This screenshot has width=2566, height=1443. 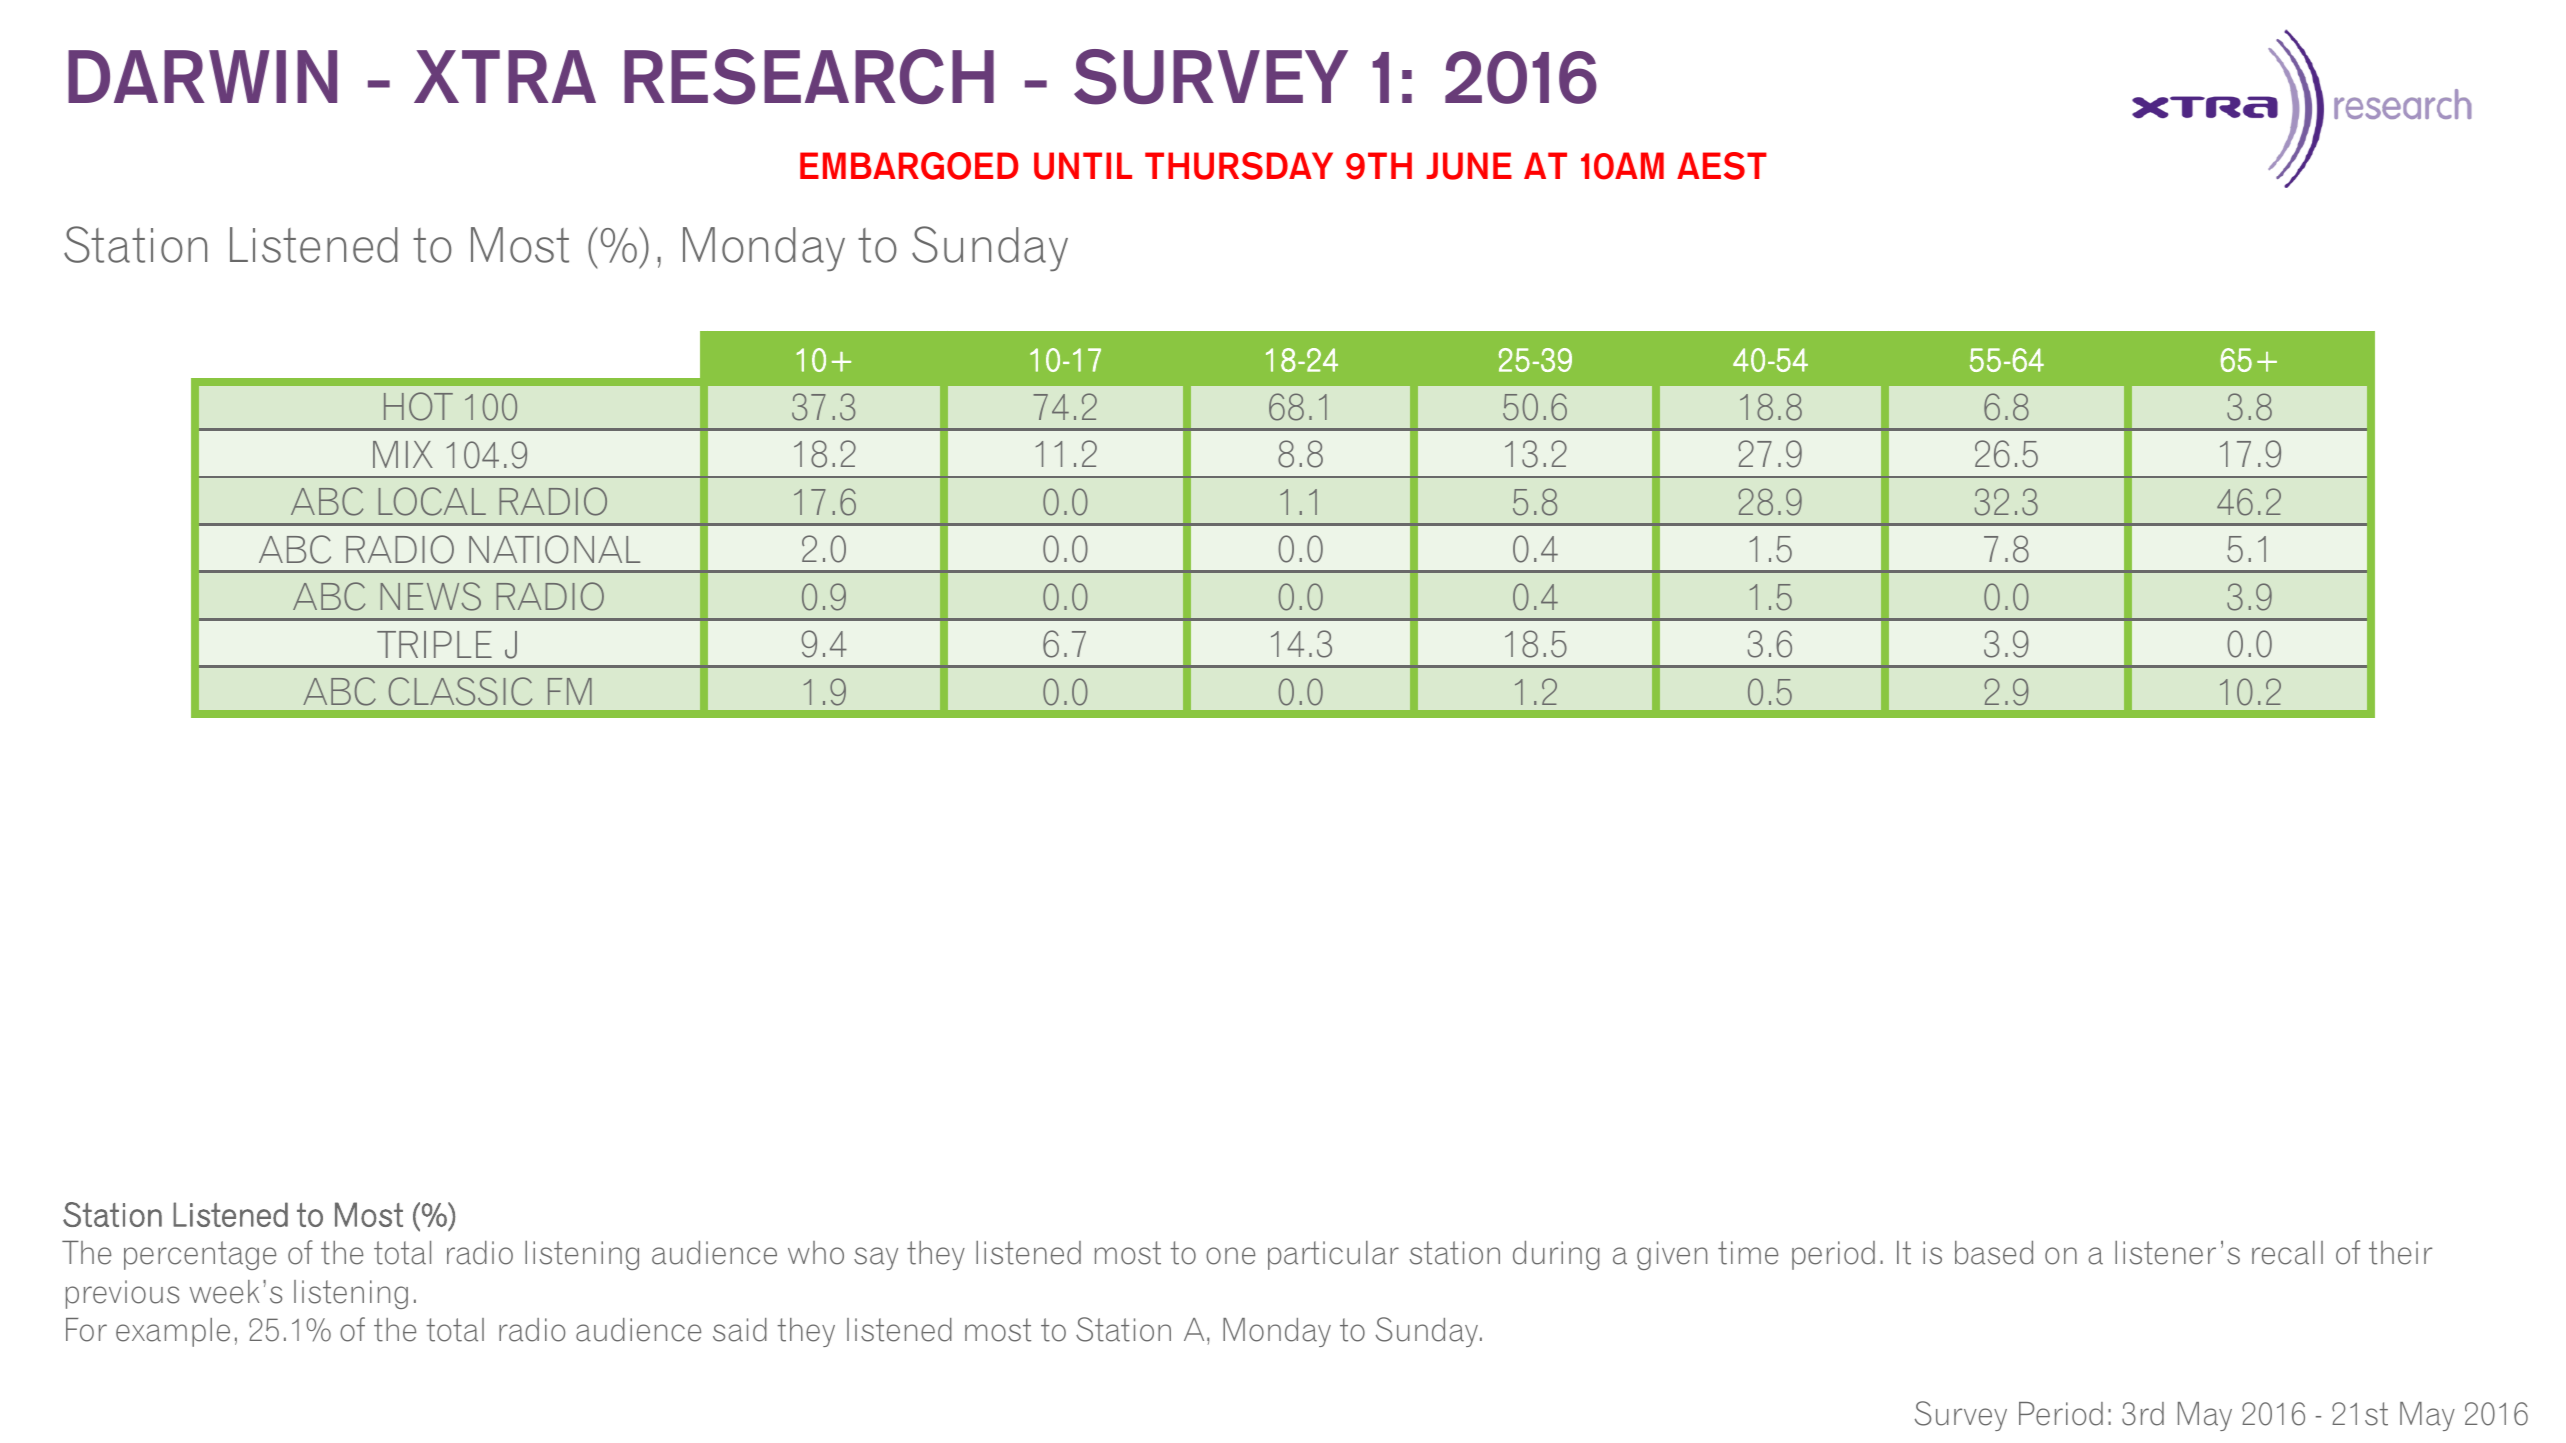 I want to click on one, so click(x=1230, y=1256).
